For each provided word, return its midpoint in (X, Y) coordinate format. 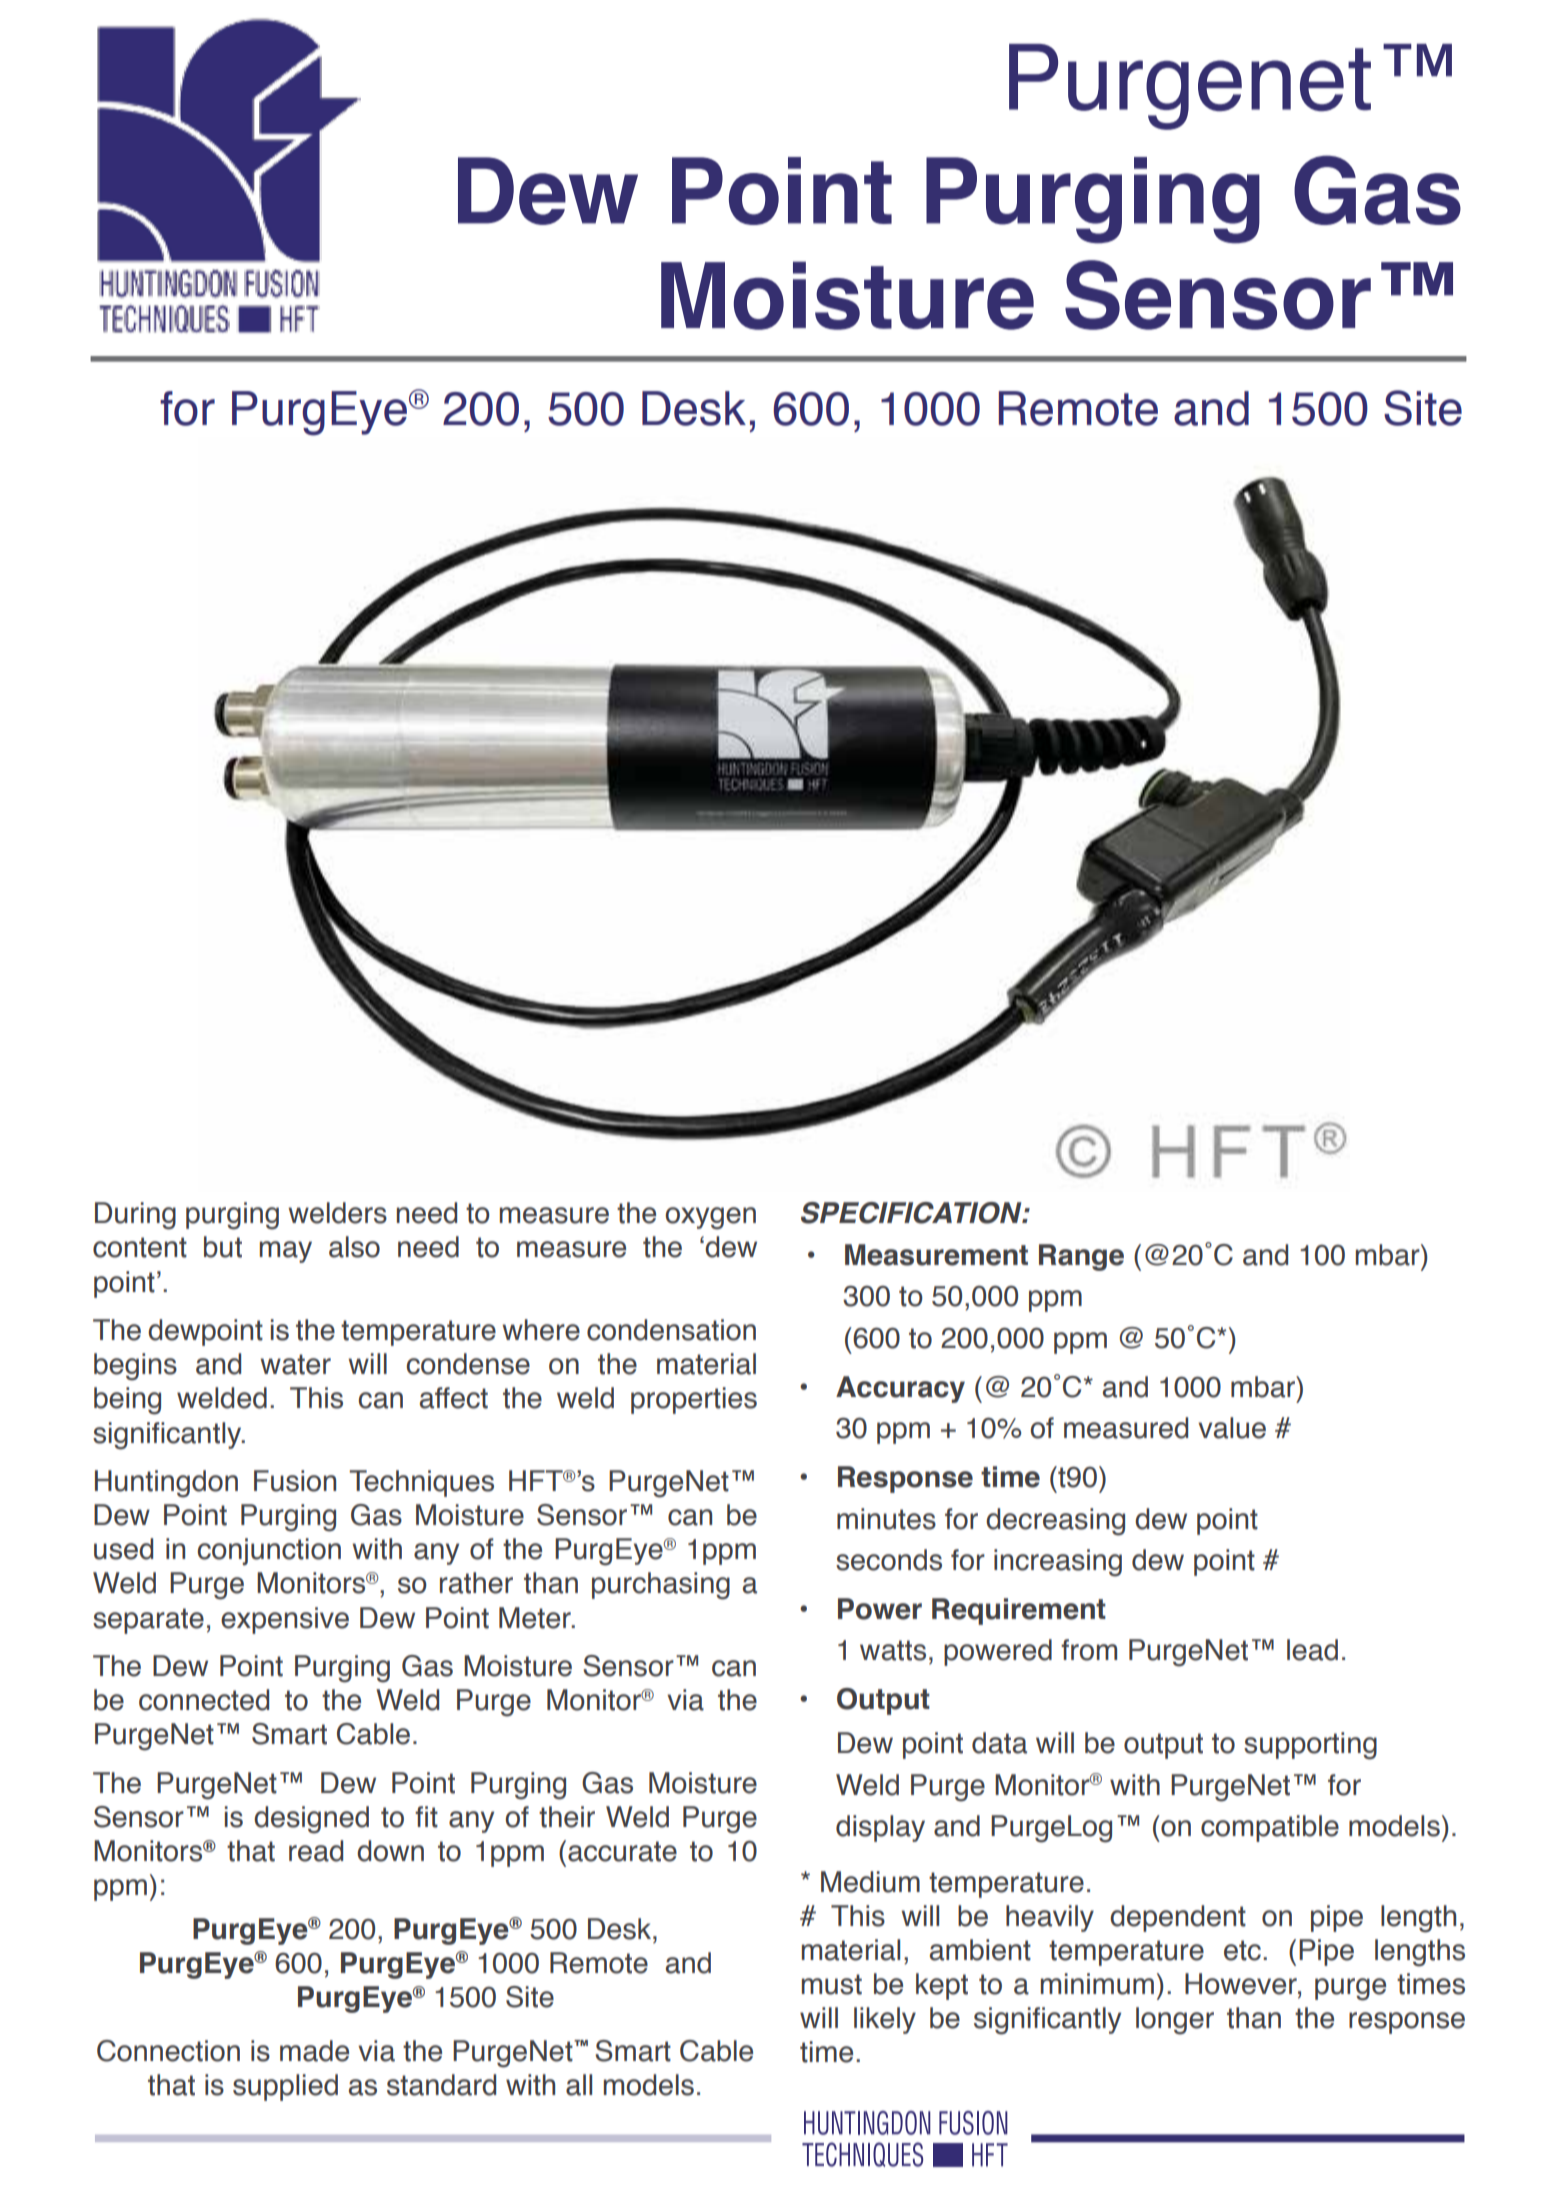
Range (1081, 1257)
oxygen (711, 1218)
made (314, 2051)
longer (1175, 2021)
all (579, 2085)
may (286, 1252)
